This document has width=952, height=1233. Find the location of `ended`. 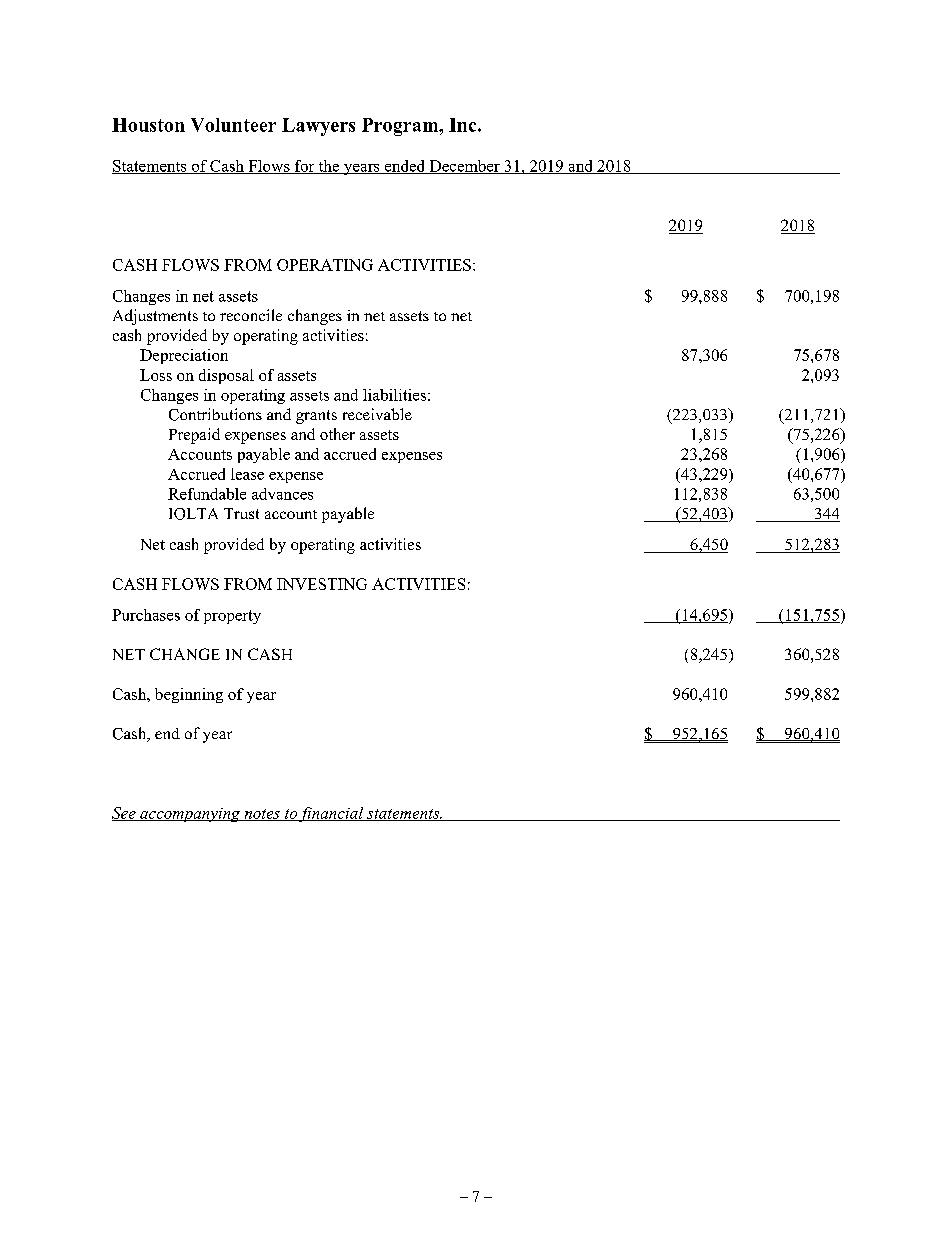

ended is located at coordinates (405, 167).
